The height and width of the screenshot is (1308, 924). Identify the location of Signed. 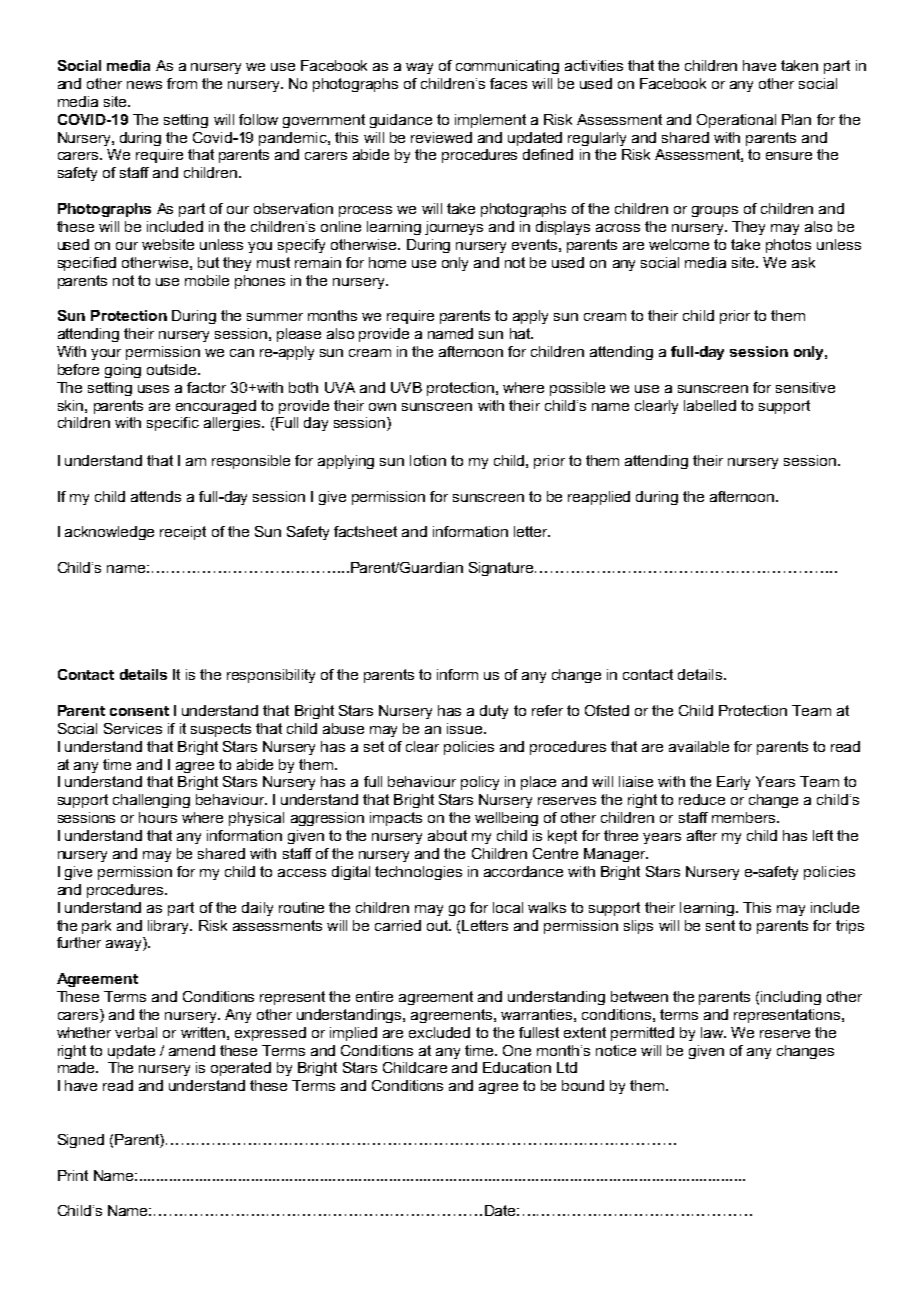
(81, 1141).
